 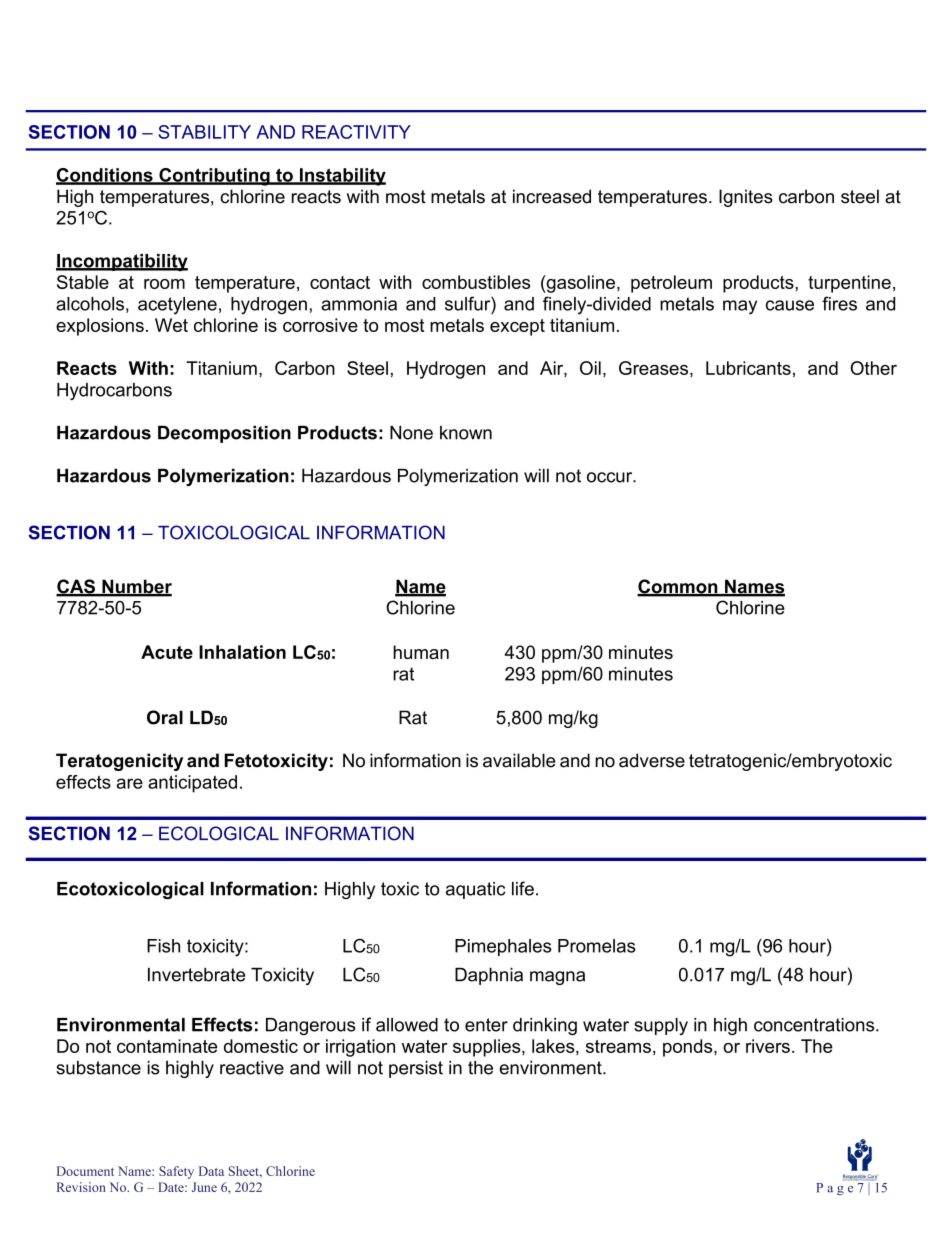 I want to click on Ignites, so click(x=746, y=198).
